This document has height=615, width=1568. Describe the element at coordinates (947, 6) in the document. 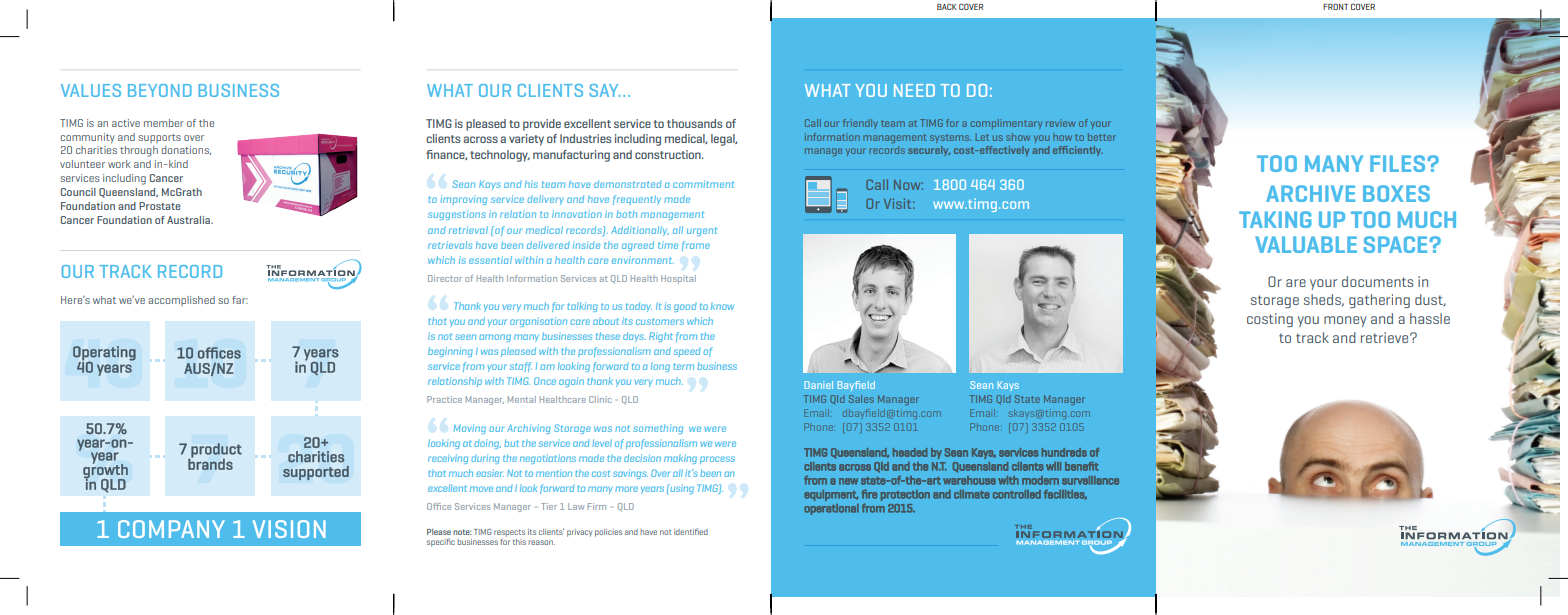

I see `BACK` at that location.
